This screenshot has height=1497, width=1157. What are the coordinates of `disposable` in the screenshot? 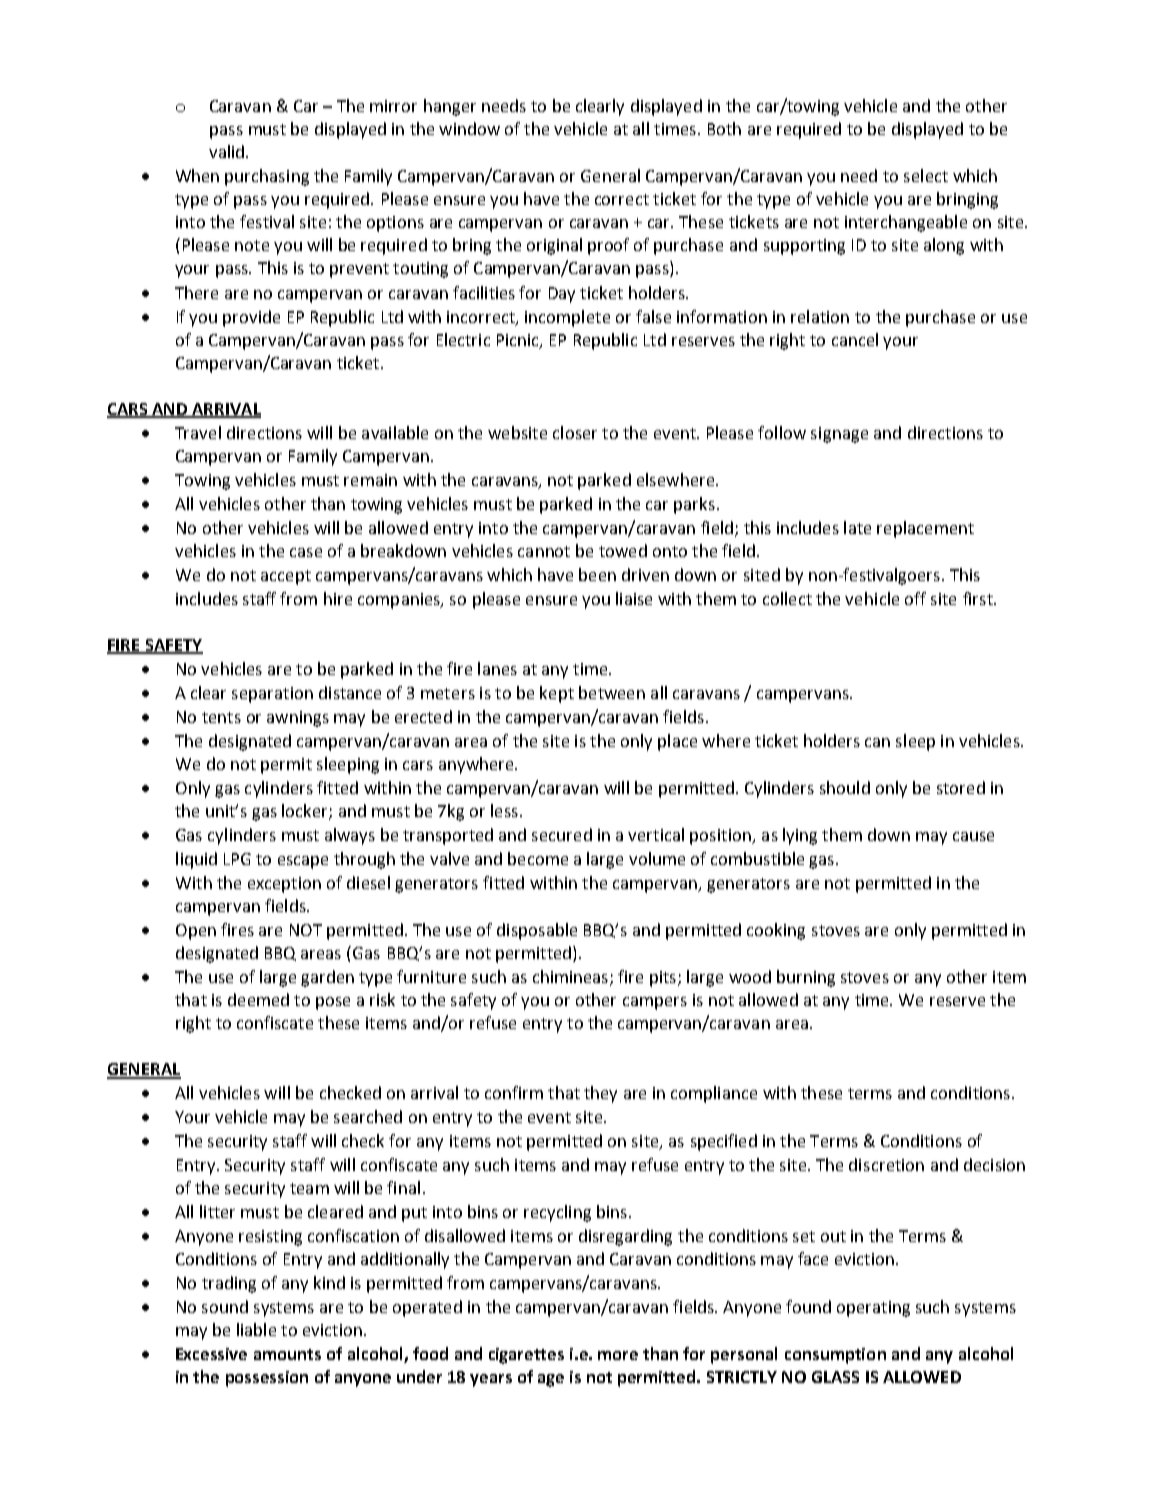 It's located at (537, 931).
